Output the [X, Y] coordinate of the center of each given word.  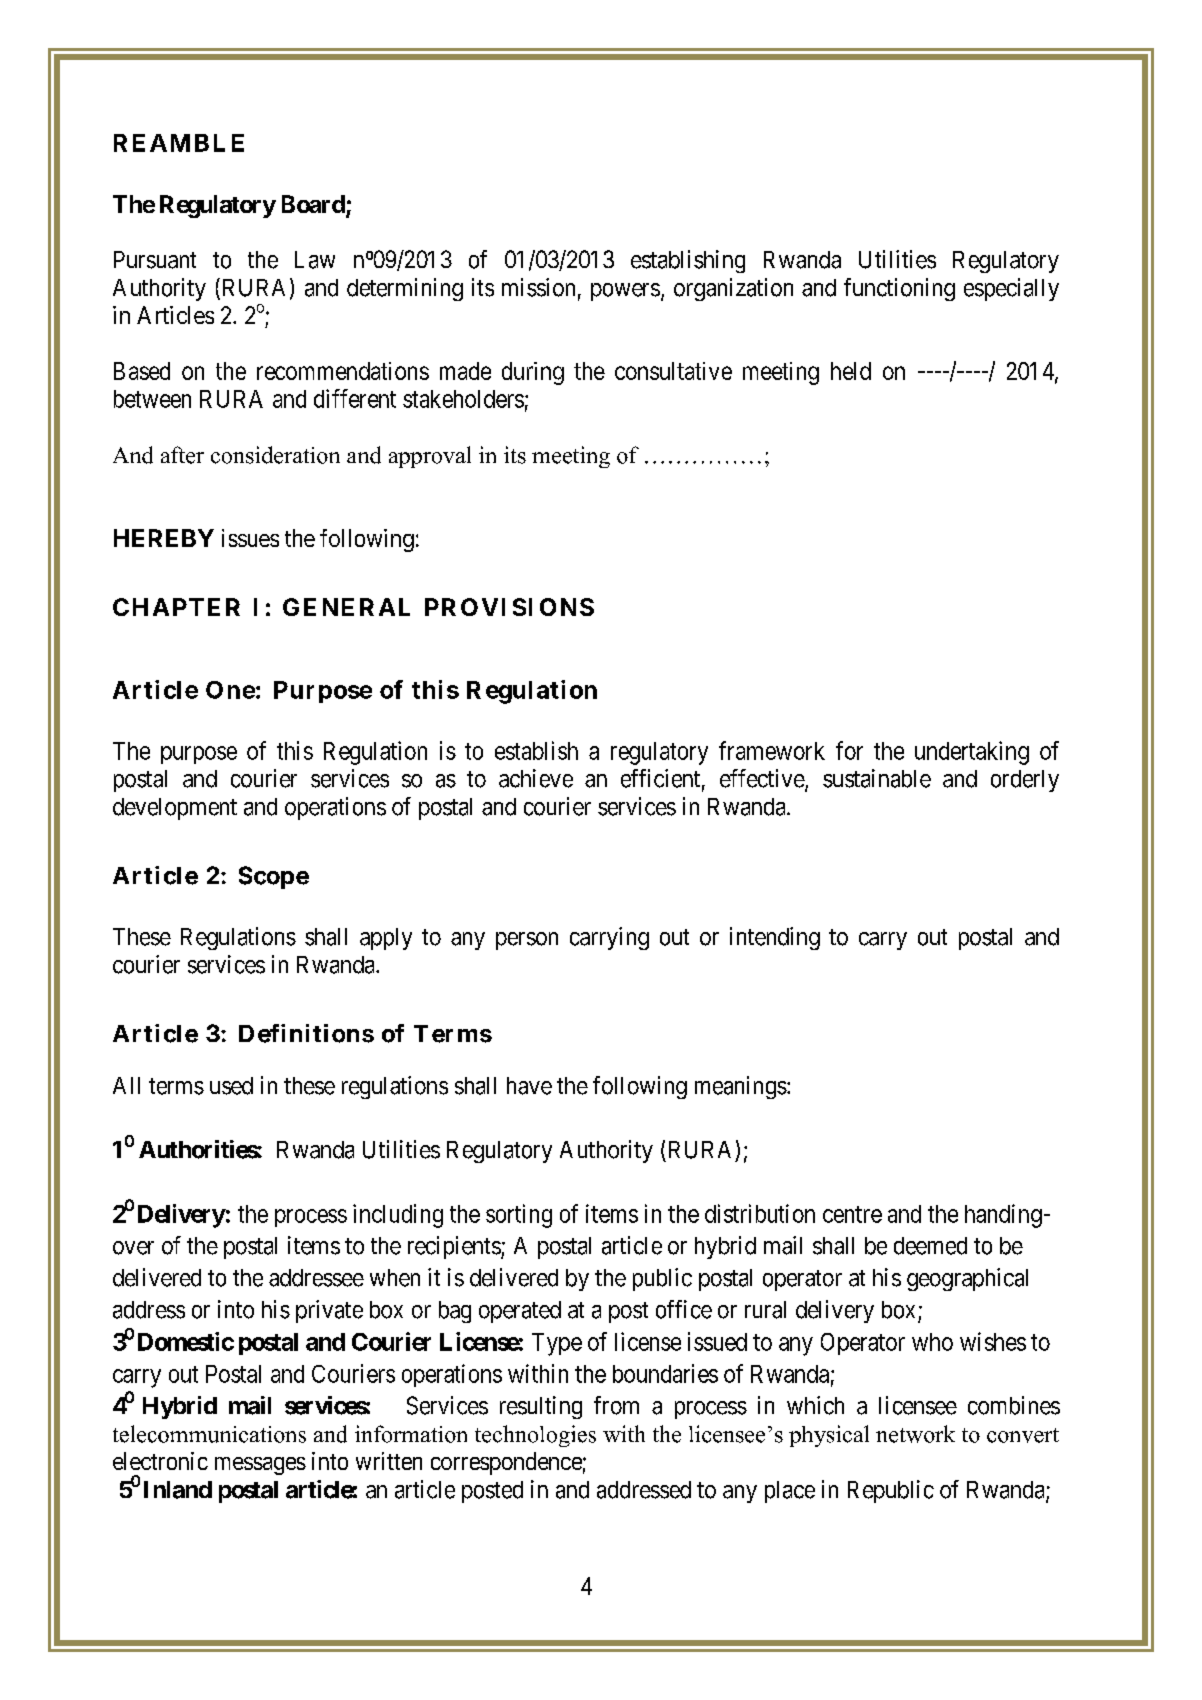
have [529, 1086]
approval [430, 457]
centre [852, 1214]
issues [250, 538]
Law [315, 260]
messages [260, 1466]
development [175, 809]
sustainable [877, 778]
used [231, 1086]
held [851, 371]
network [915, 1434]
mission [538, 287]
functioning [899, 289]
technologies [535, 1436]
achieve [536, 778]
